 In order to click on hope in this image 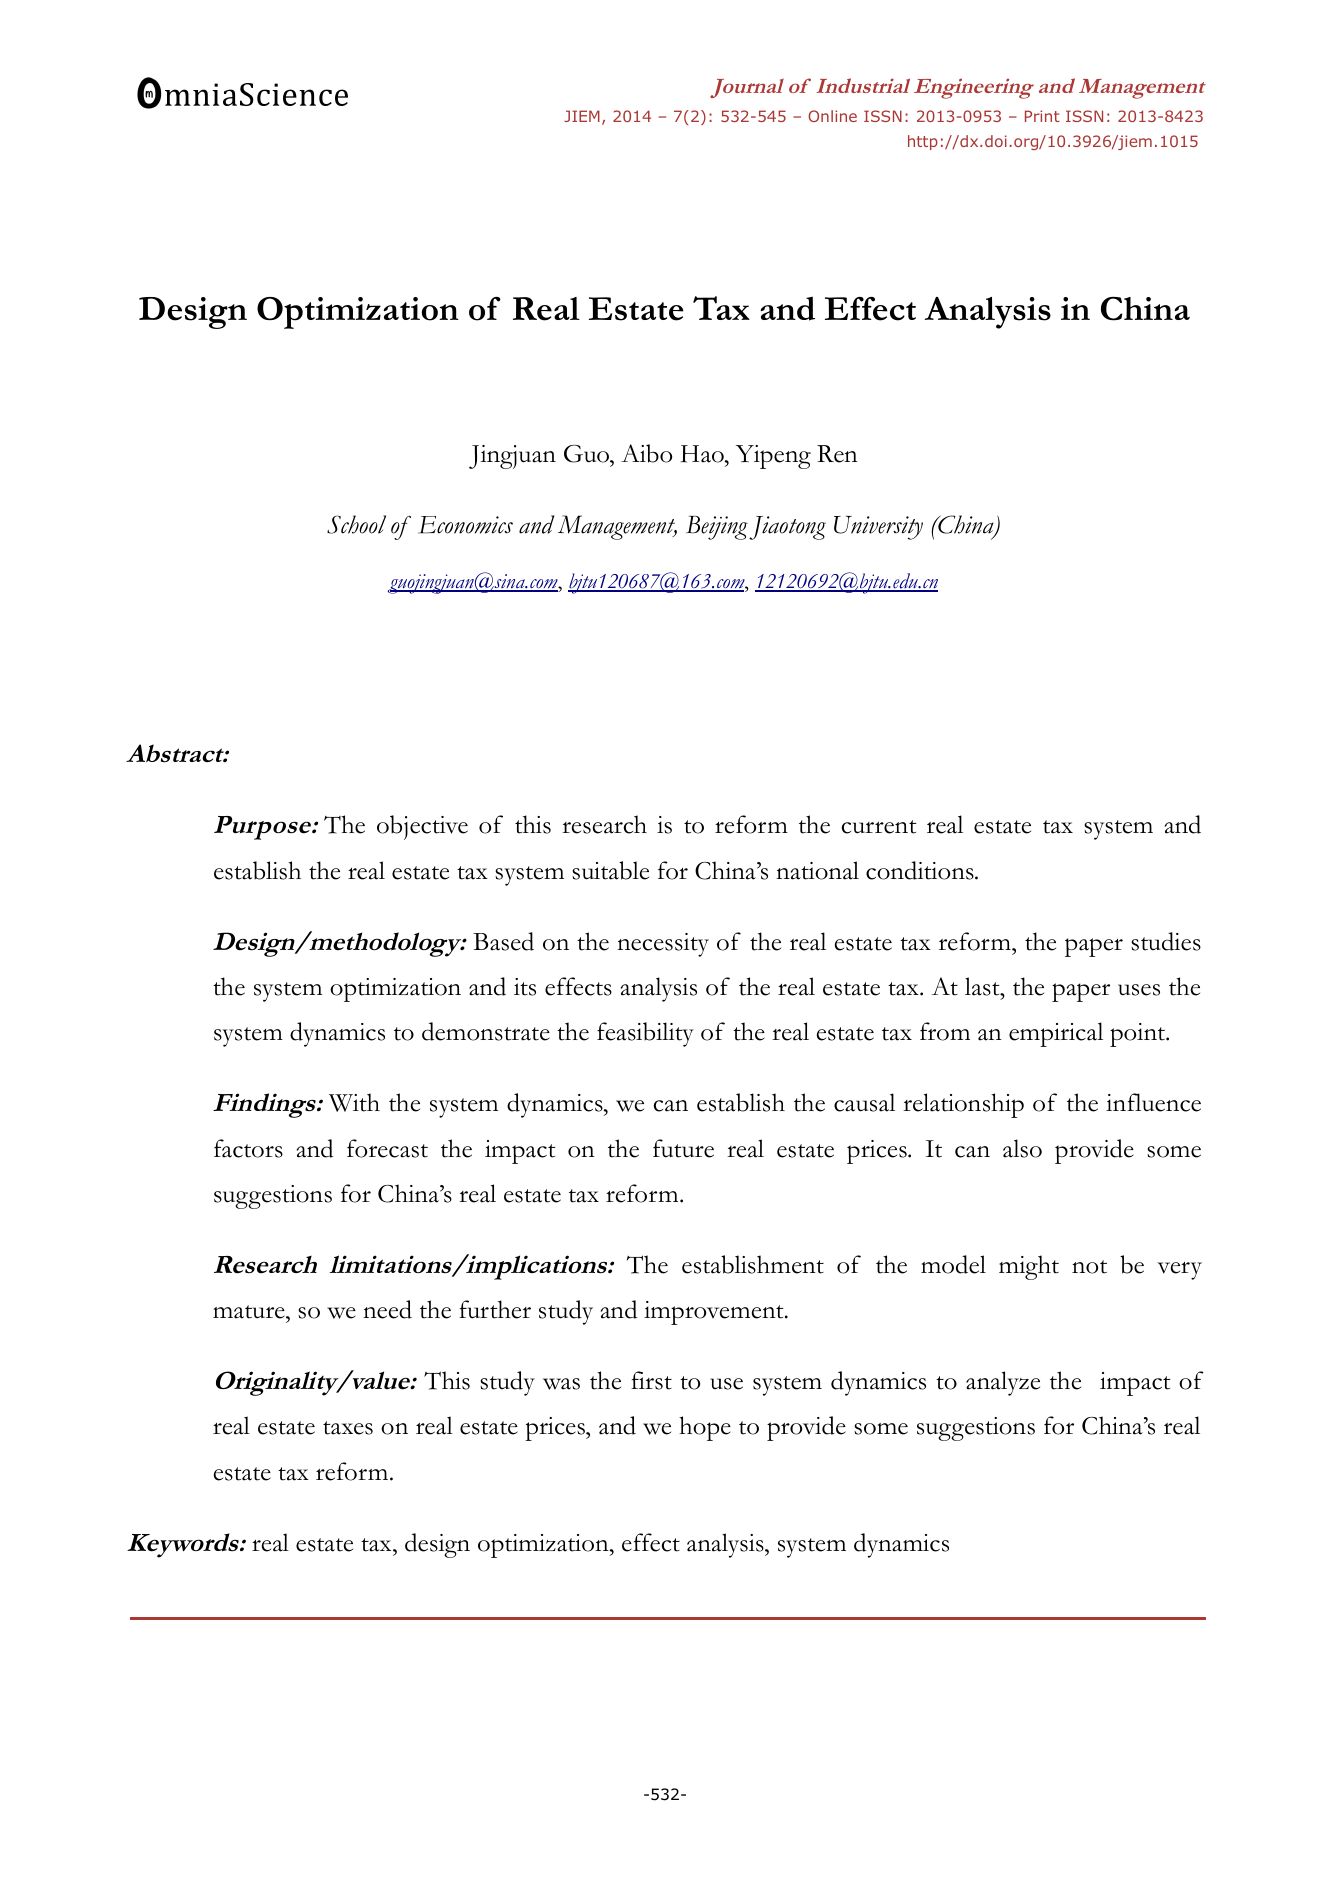, I will do `click(705, 1428)`.
